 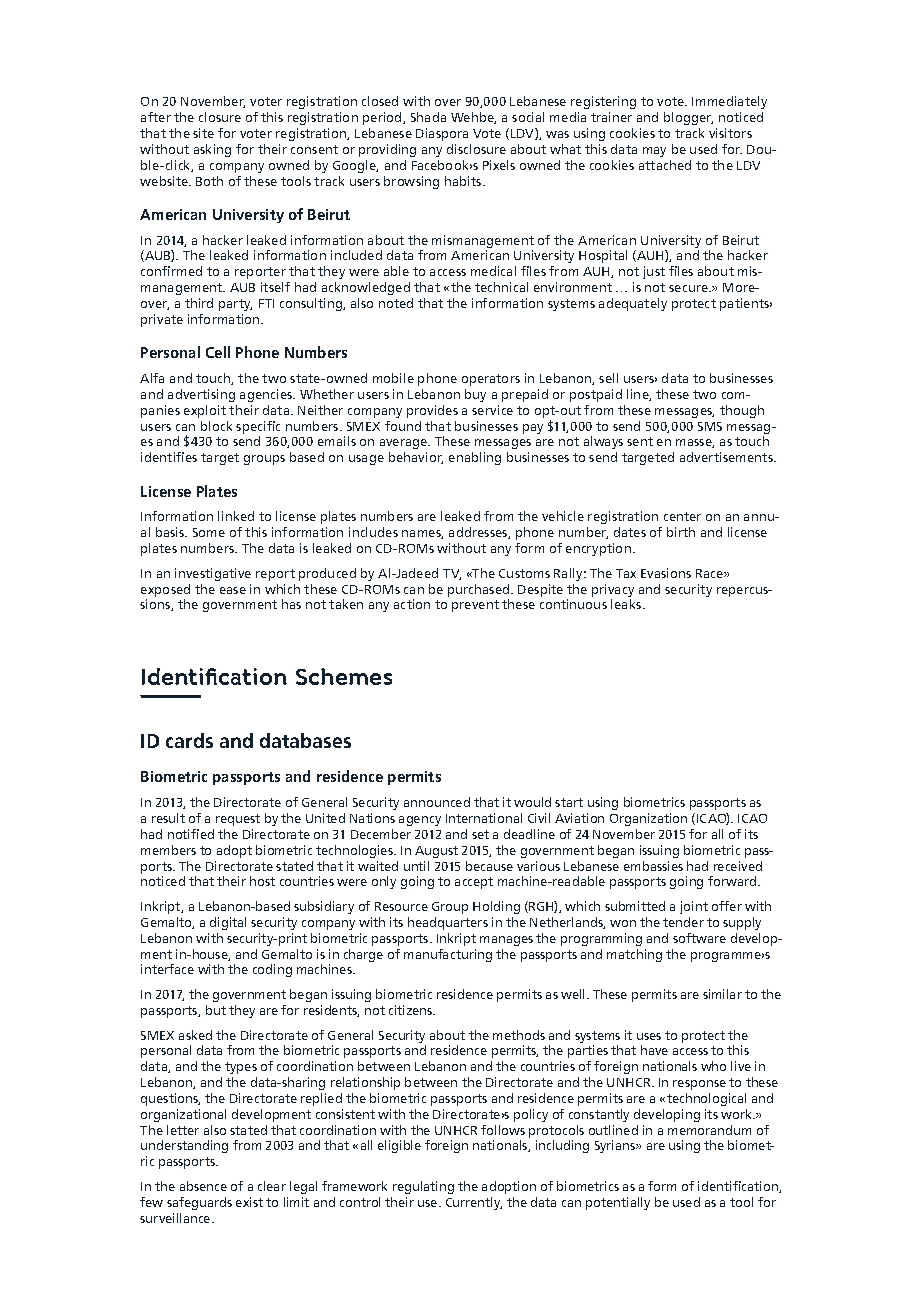 I want to click on prevent, so click(x=475, y=606).
